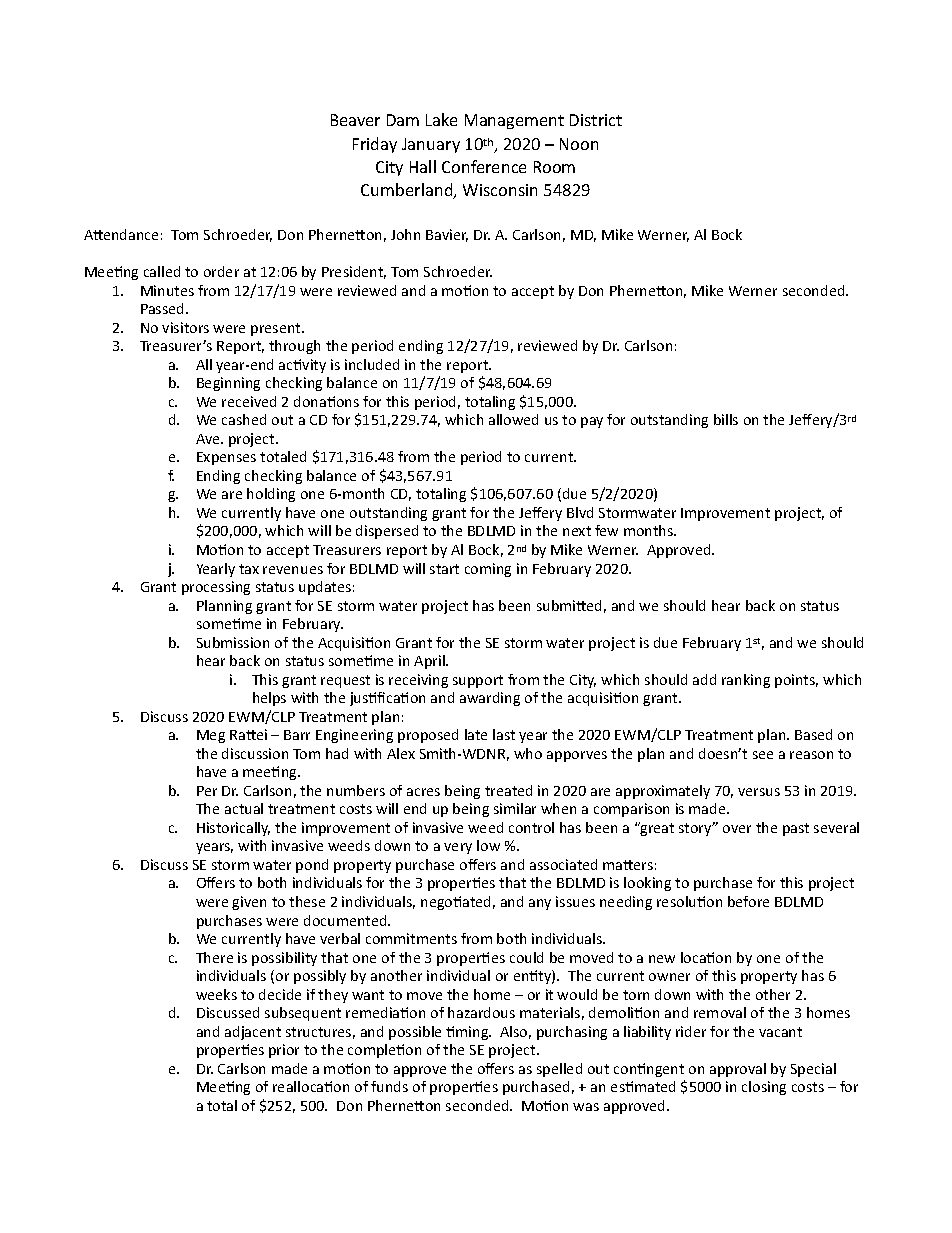 This document has height=1233, width=952. I want to click on helps, so click(269, 699).
